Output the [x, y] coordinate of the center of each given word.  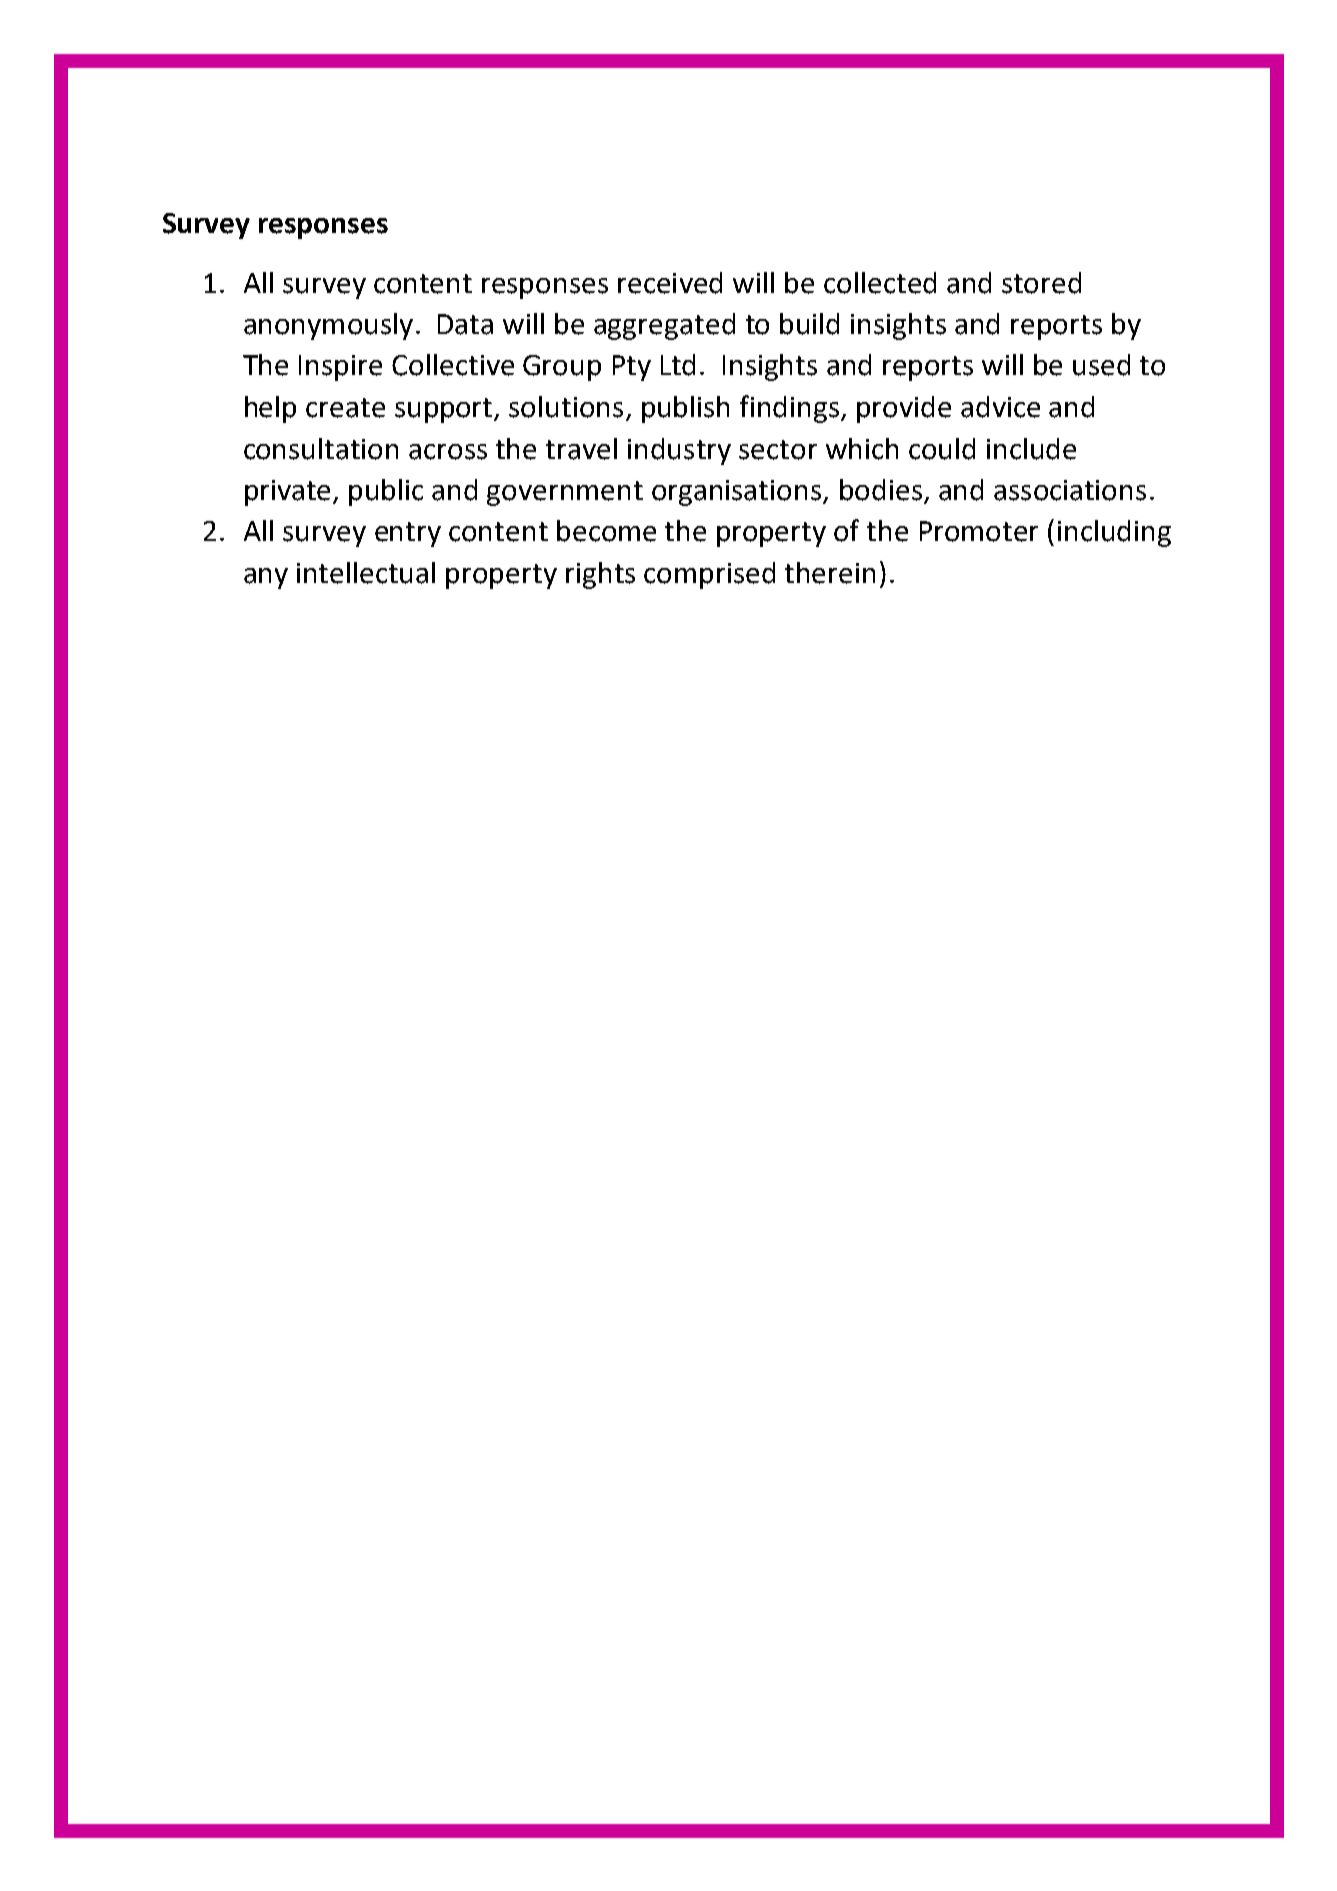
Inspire [340, 368]
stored [1041, 283]
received [670, 283]
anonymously [328, 326]
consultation [321, 449]
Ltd [678, 365]
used [1101, 365]
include [1031, 449]
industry [679, 451]
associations [1070, 490]
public [386, 492]
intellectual [366, 573]
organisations [738, 493]
